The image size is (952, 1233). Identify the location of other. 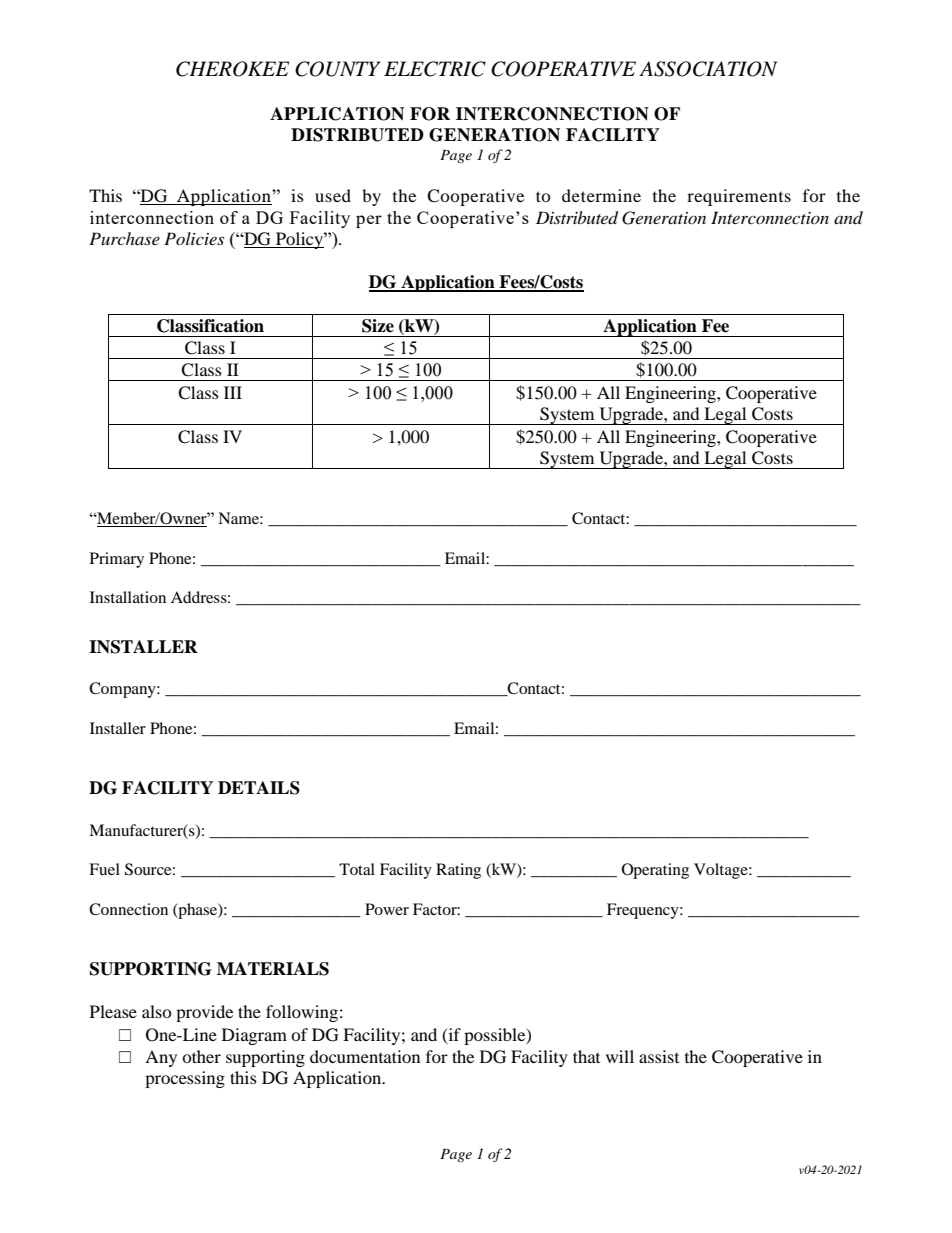
(201, 1056).
